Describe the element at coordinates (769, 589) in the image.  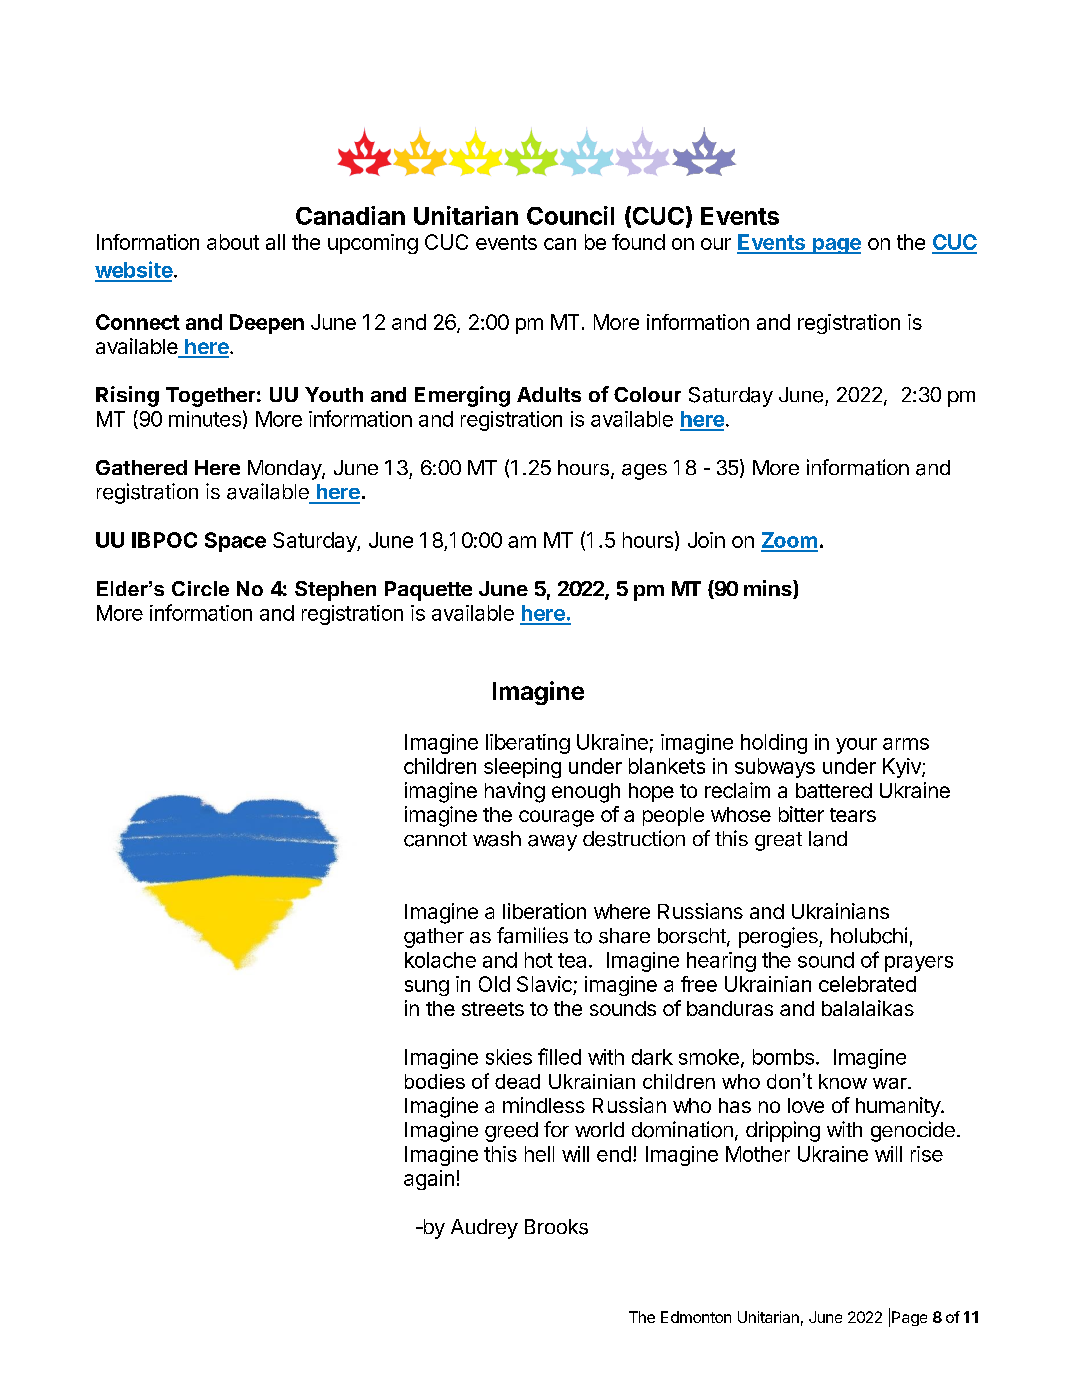
I see `mins` at that location.
